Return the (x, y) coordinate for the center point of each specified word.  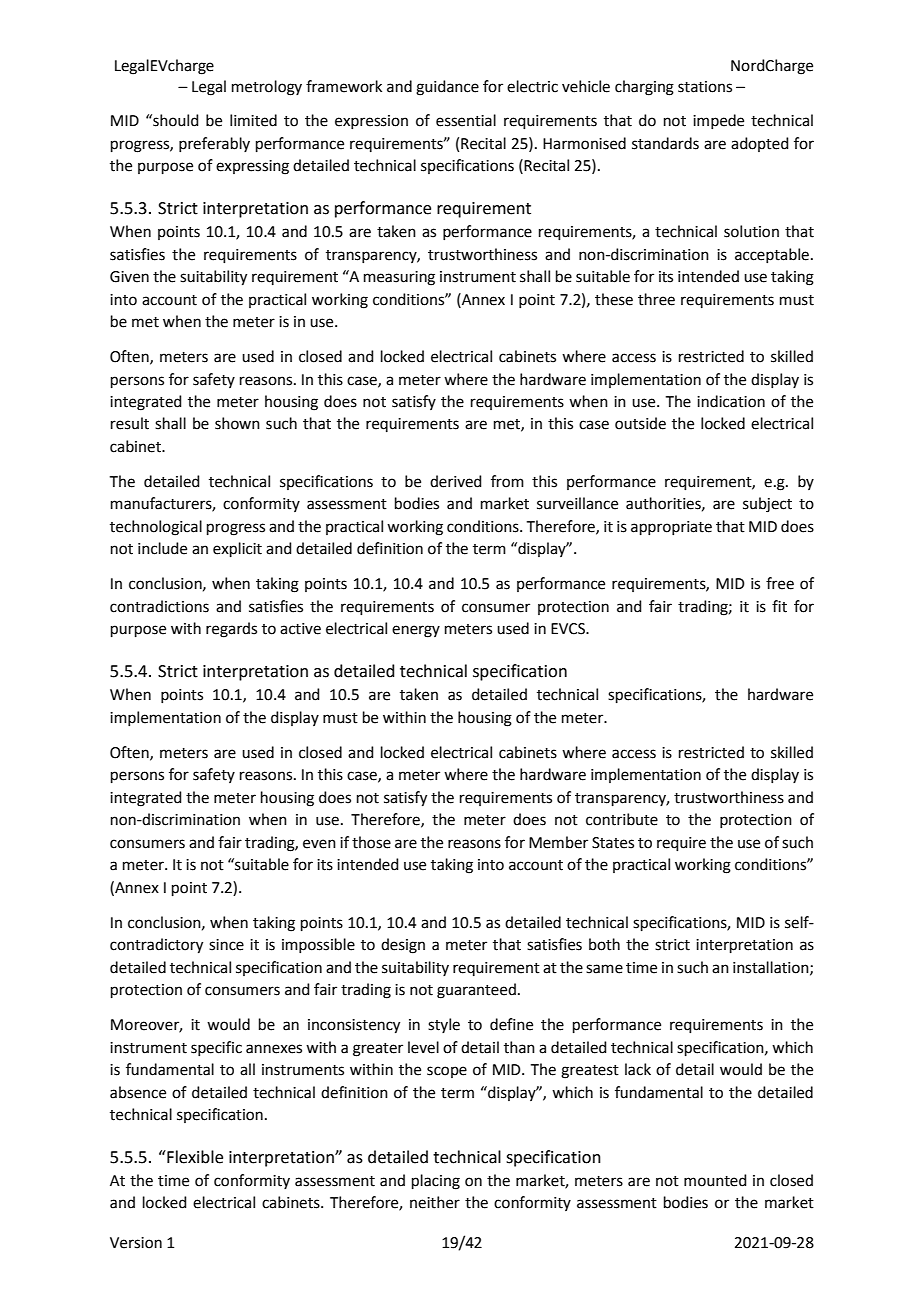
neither (435, 1202)
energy (416, 631)
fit (779, 606)
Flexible (194, 1157)
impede (718, 121)
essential (466, 120)
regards (231, 630)
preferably (214, 144)
